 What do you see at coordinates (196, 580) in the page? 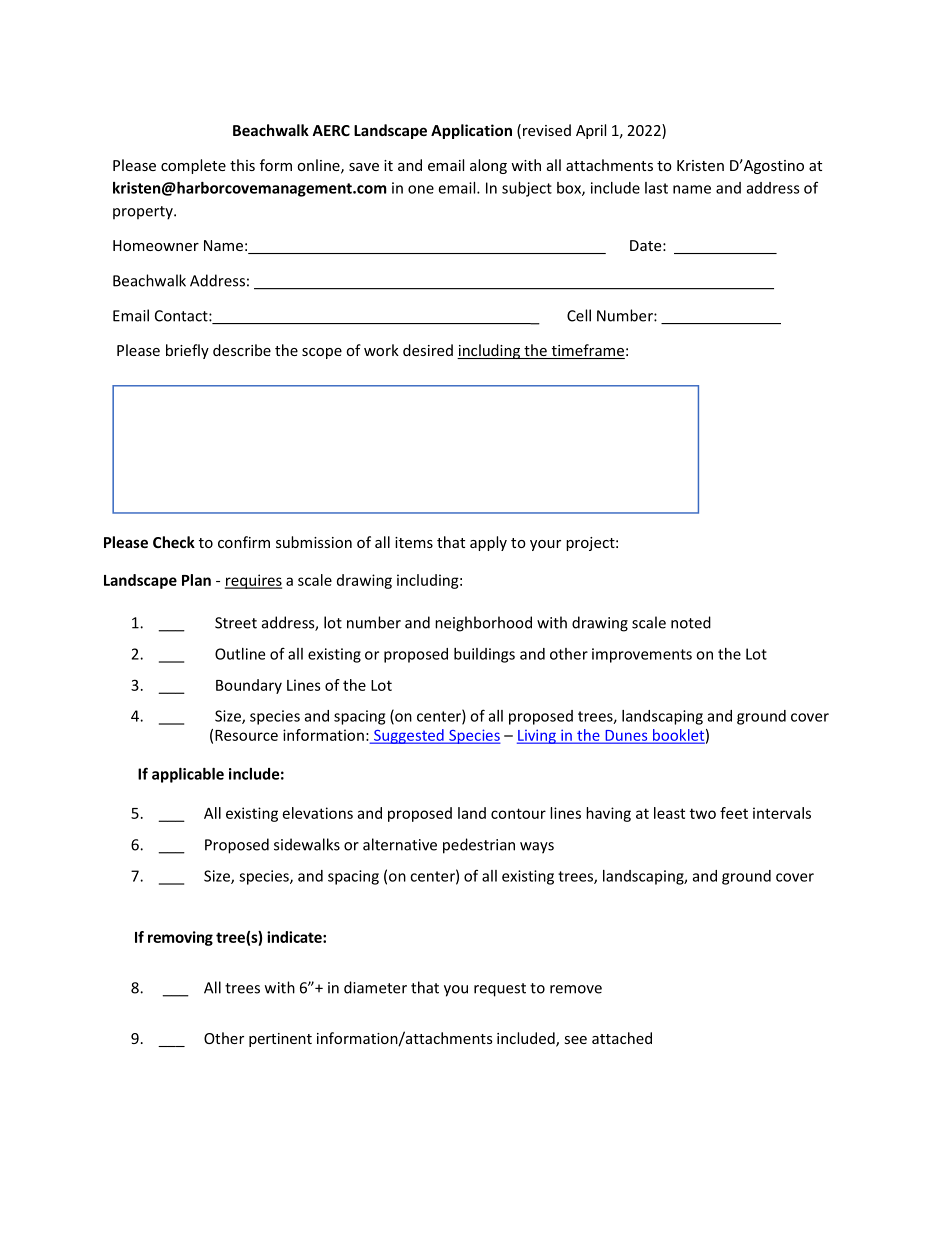
I see `Plan` at bounding box center [196, 580].
